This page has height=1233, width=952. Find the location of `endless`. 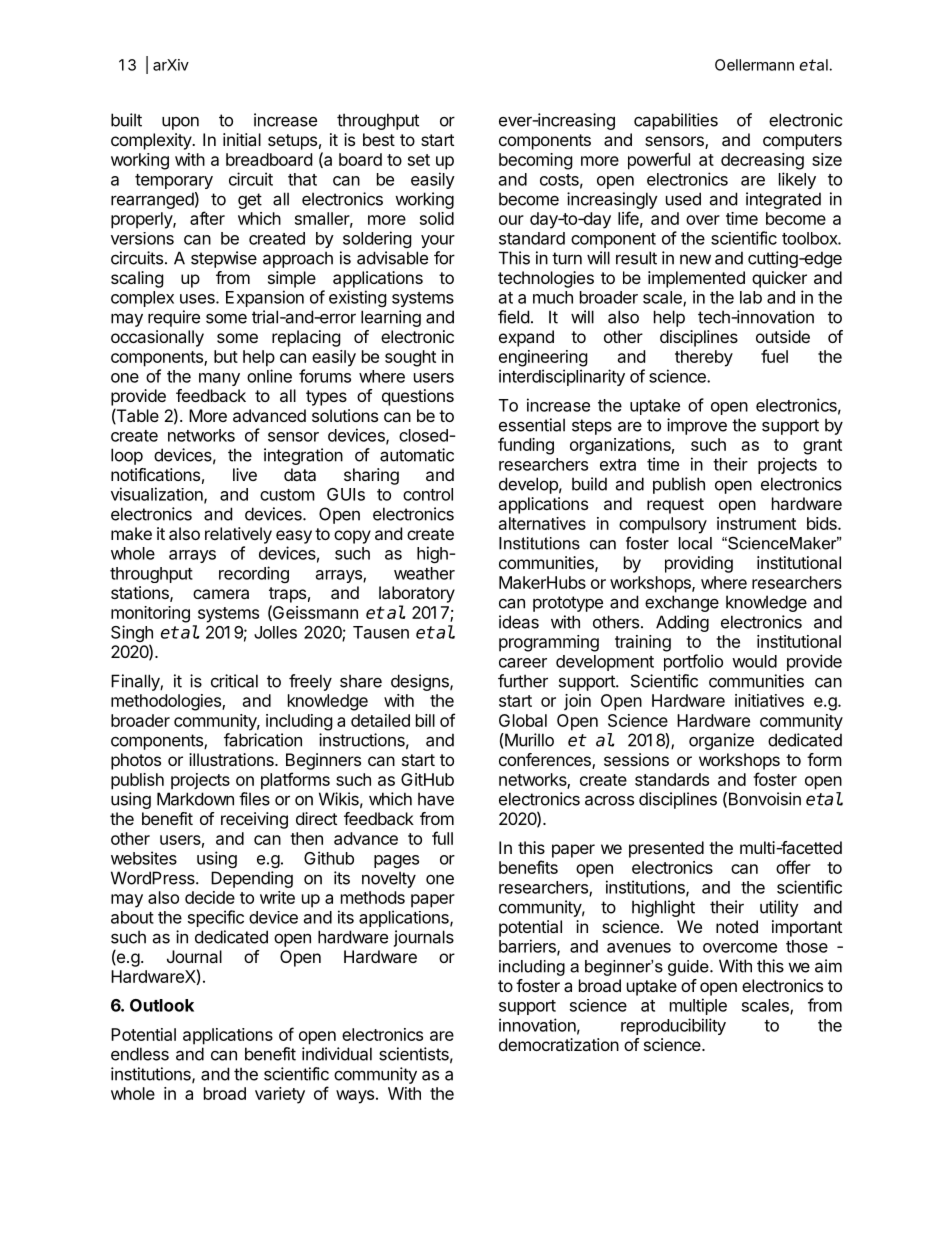

endless is located at coordinates (140, 1054).
